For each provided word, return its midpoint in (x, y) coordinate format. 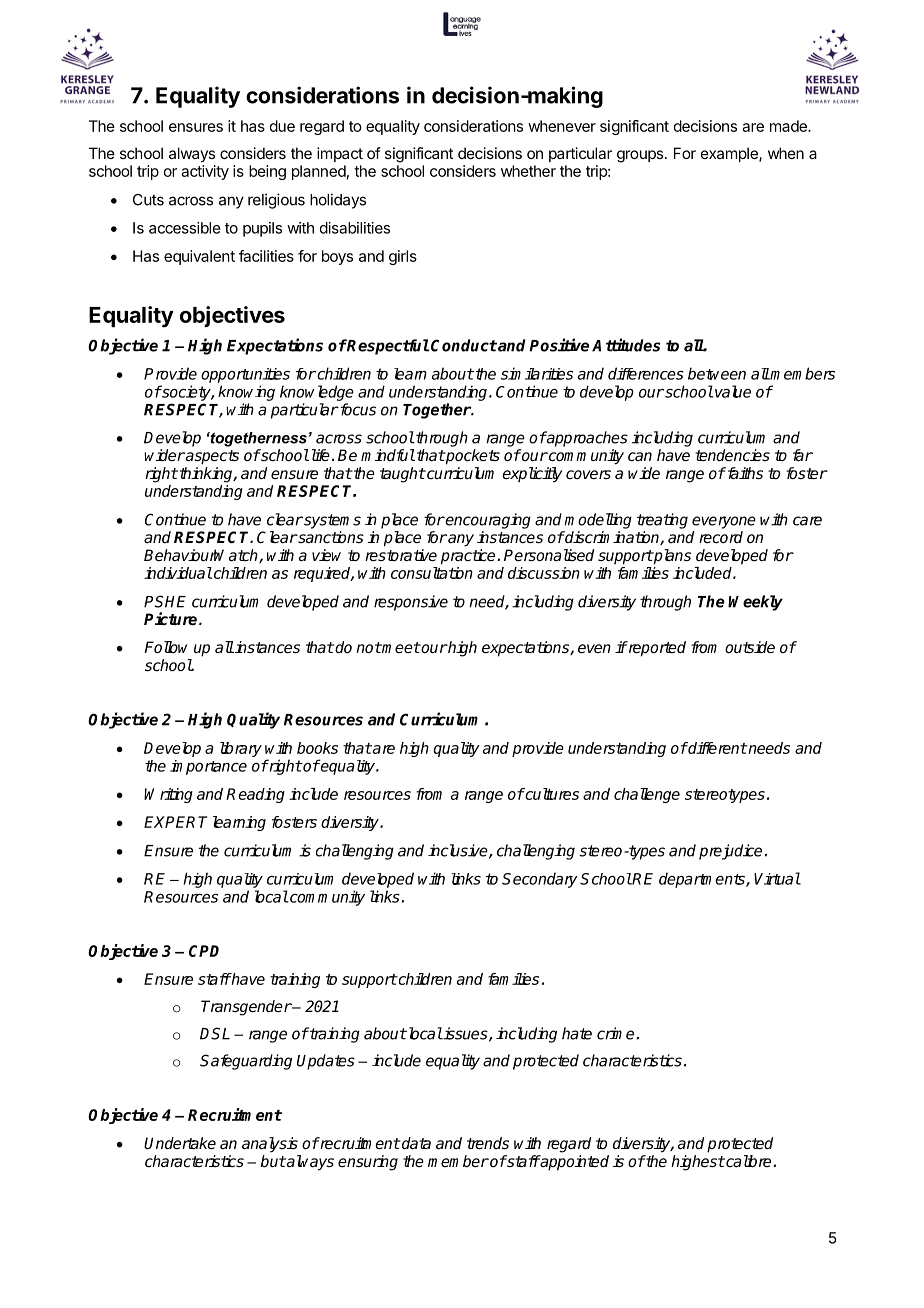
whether (528, 171)
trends (488, 1143)
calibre (749, 1161)
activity (205, 172)
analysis (270, 1145)
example (730, 154)
